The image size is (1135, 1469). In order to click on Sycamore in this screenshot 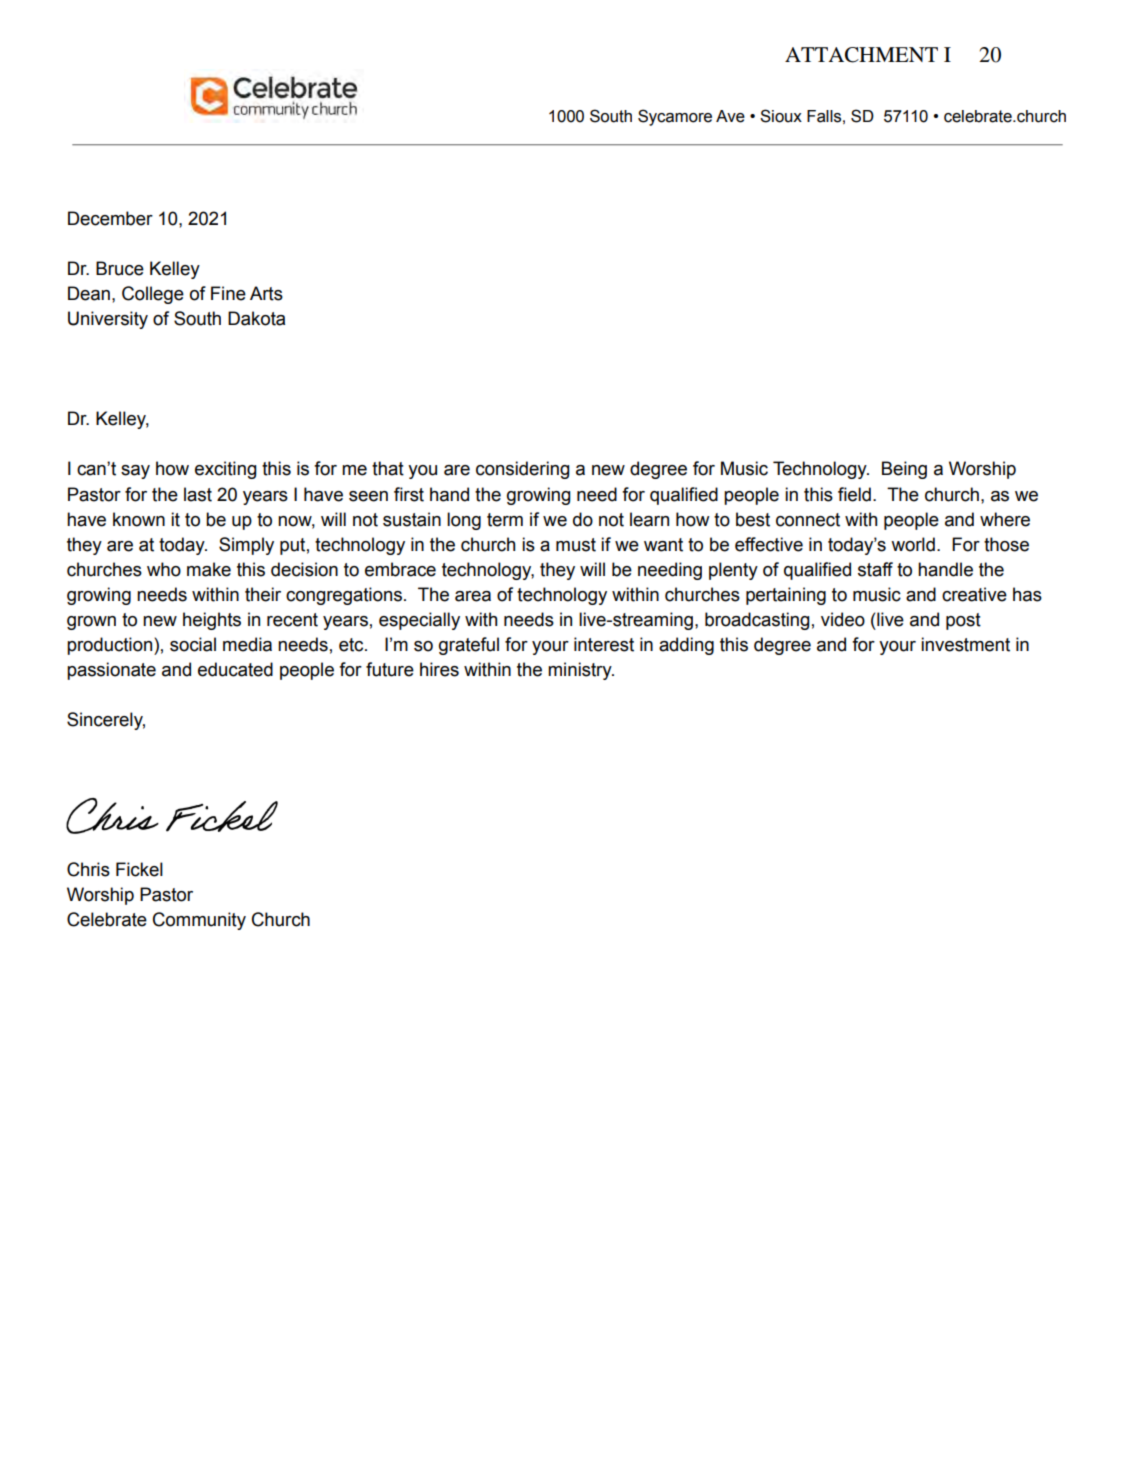, I will do `click(675, 117)`.
